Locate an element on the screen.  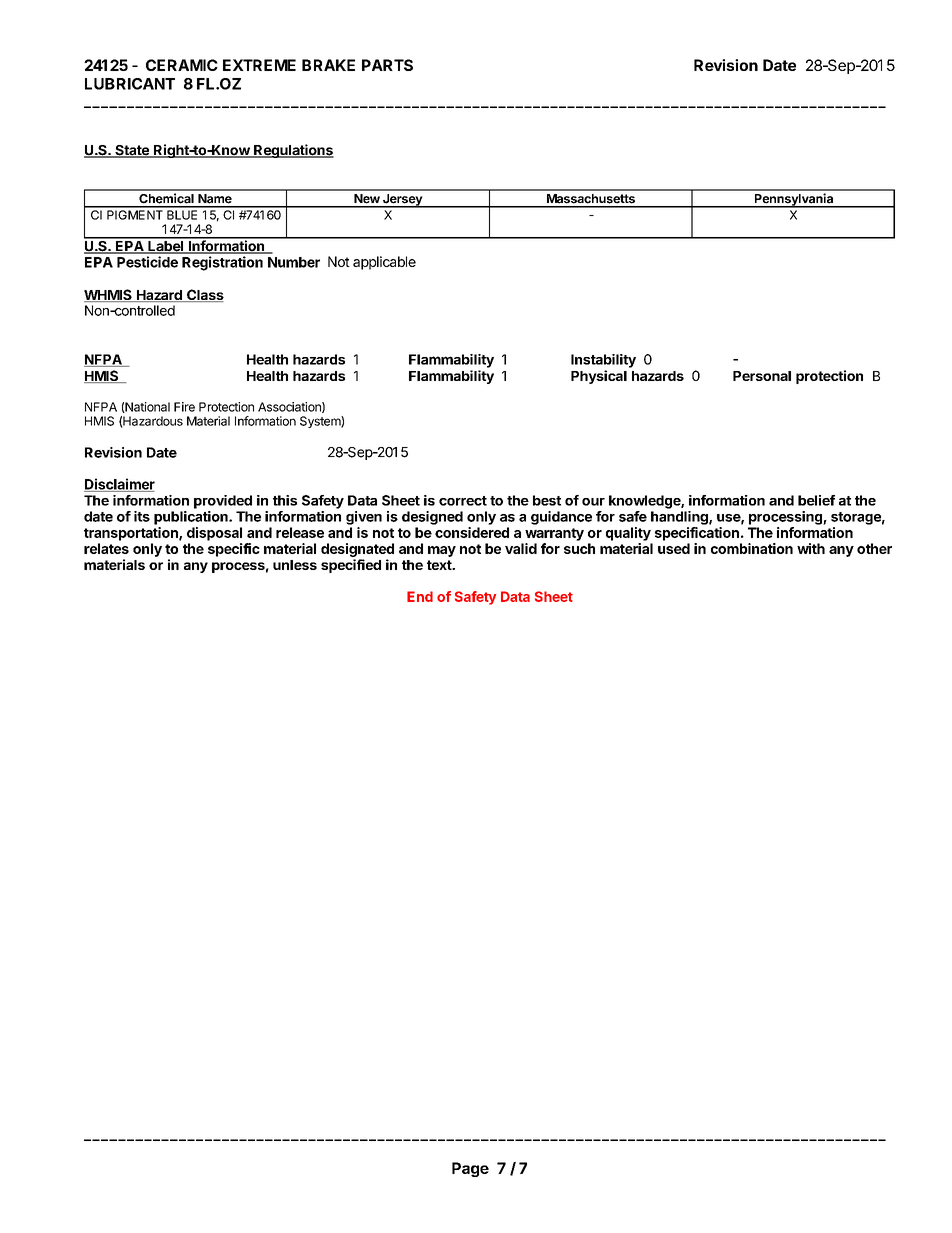
LUBRICANT is located at coordinates (130, 84).
